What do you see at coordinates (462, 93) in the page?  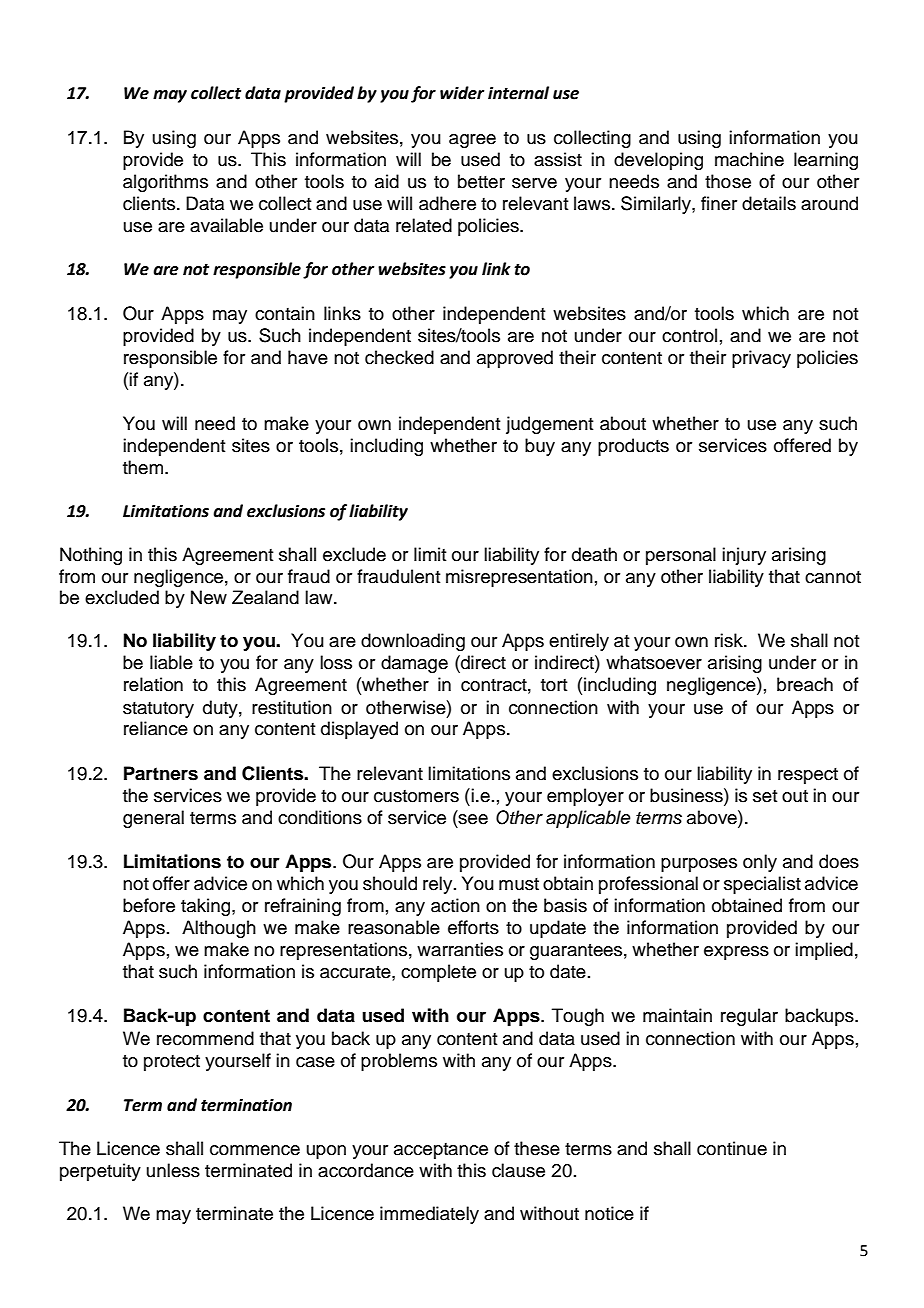 I see `wider` at bounding box center [462, 93].
